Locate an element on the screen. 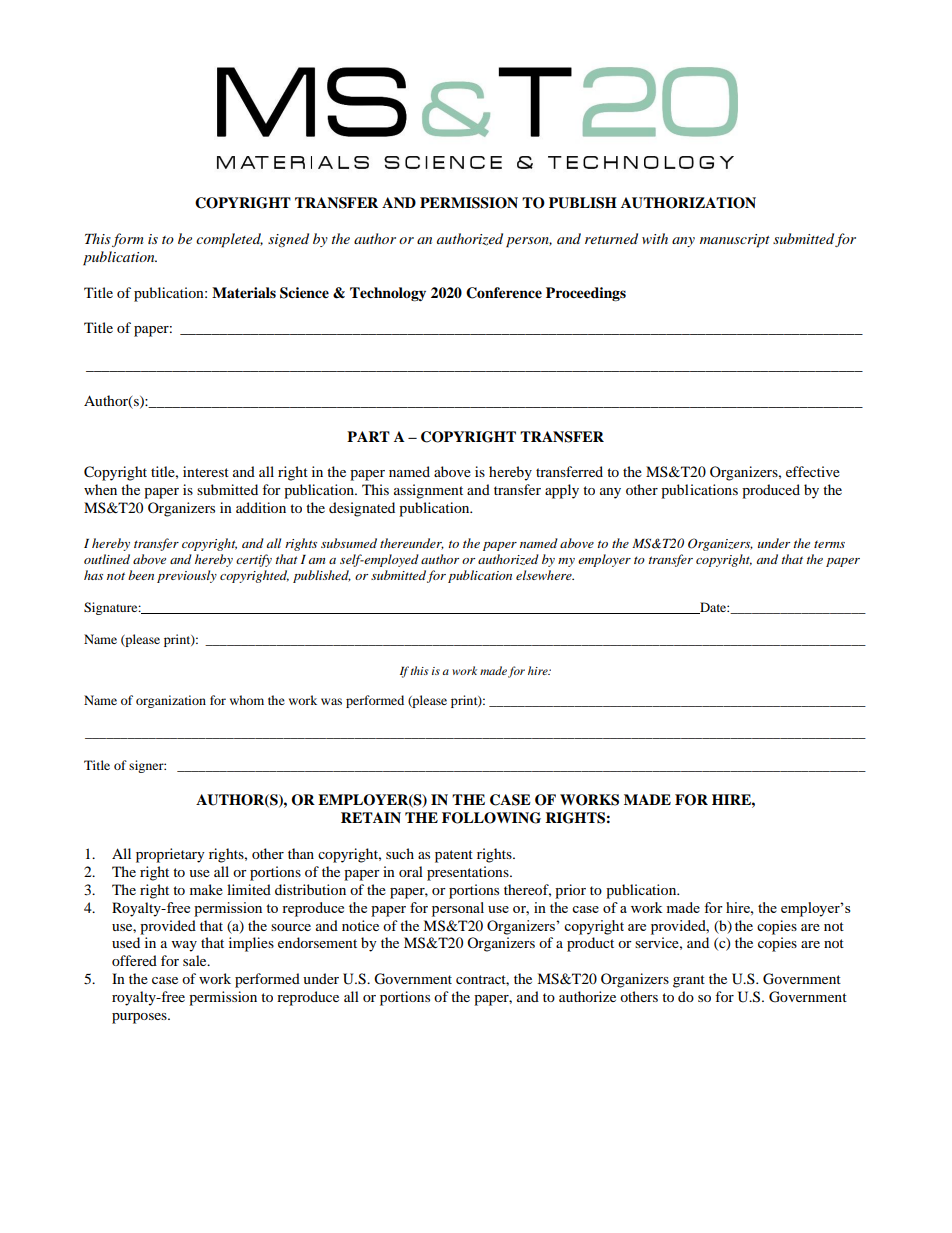 The image size is (952, 1233). prior is located at coordinates (570, 891).
